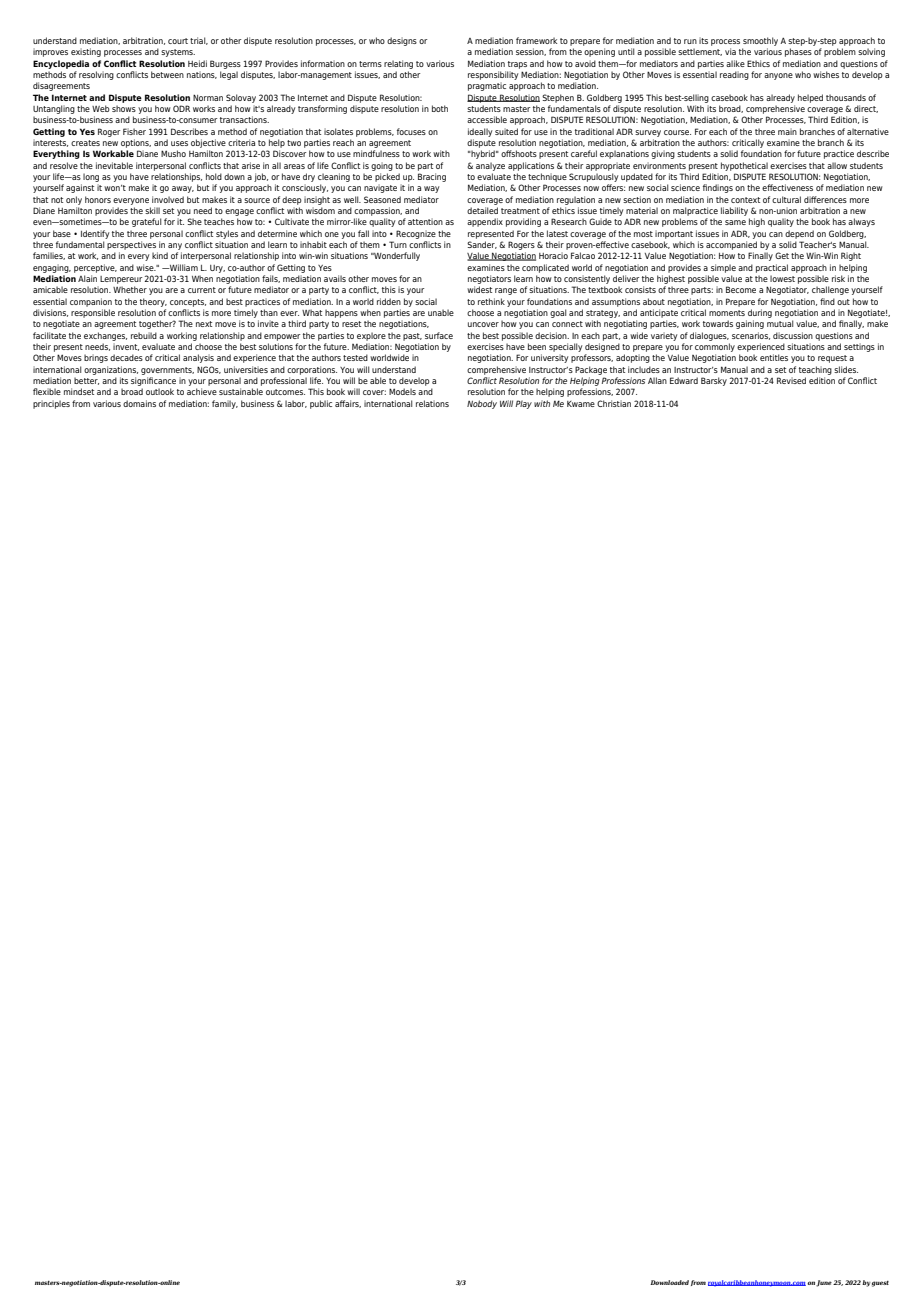  What do you see at coordinates (880, 1284) in the page?
I see `guest` at bounding box center [880, 1284].
